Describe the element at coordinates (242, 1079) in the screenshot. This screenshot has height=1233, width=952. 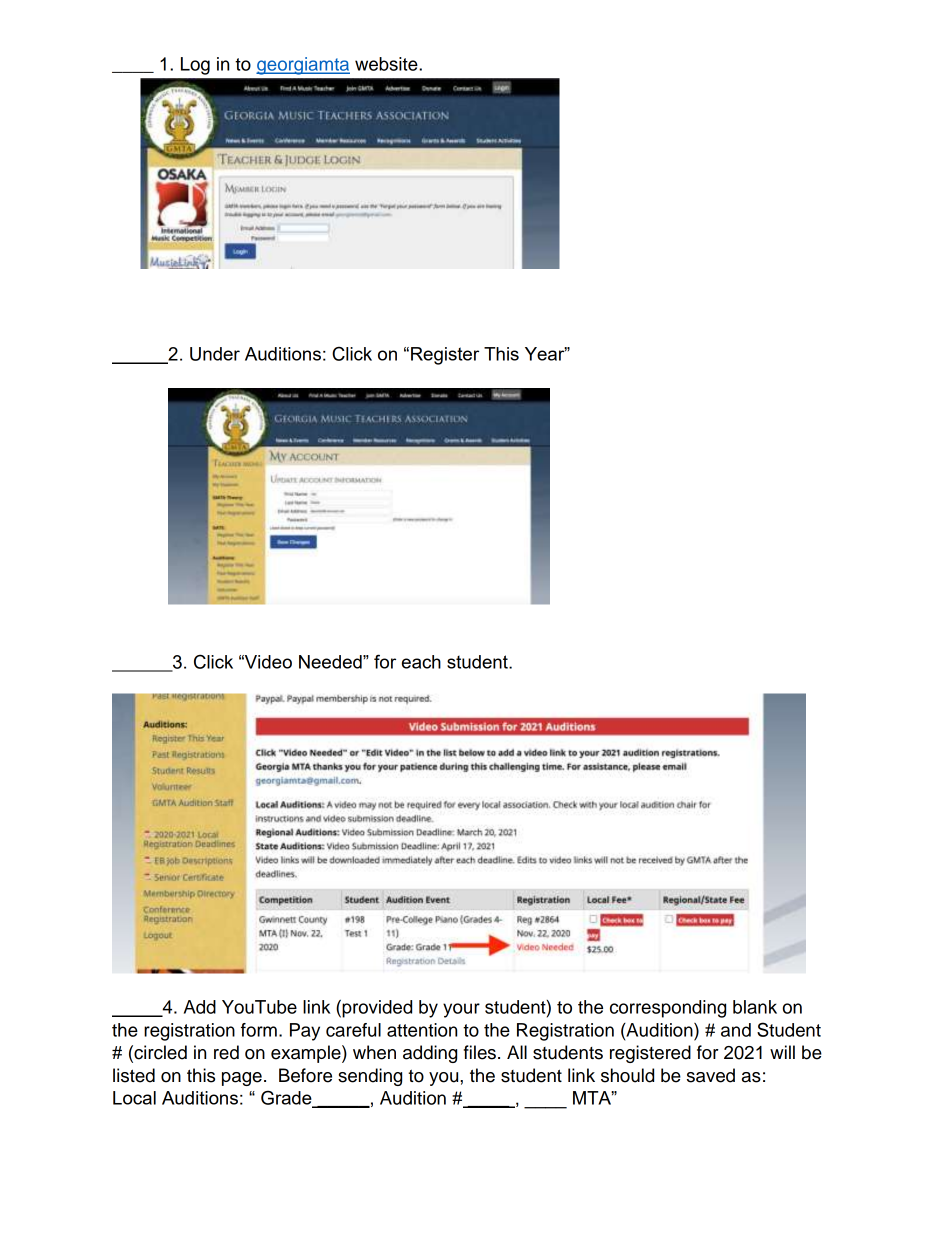
I see `page` at that location.
